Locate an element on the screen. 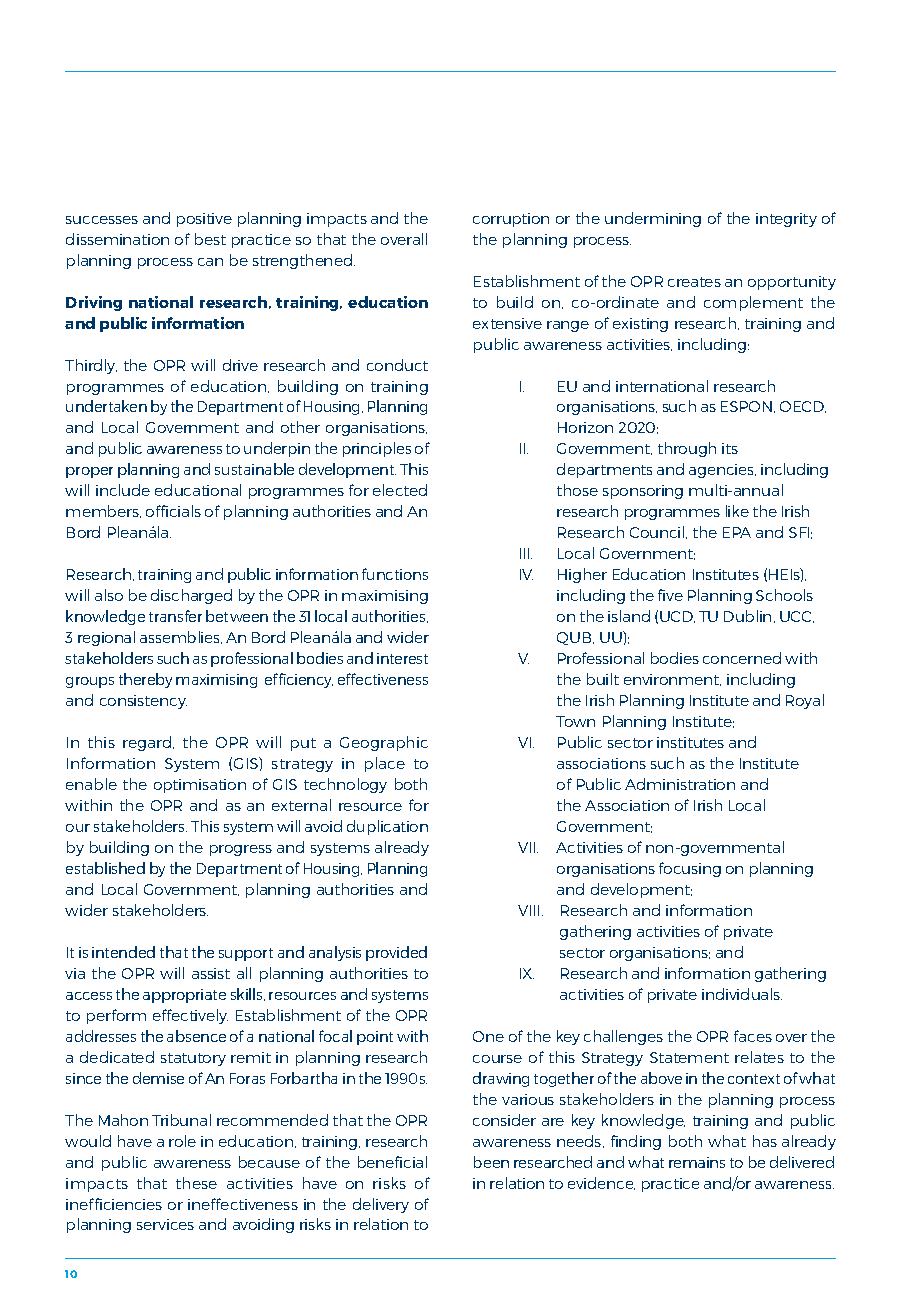 This screenshot has height=1308, width=924. Dublin is located at coordinates (747, 616).
